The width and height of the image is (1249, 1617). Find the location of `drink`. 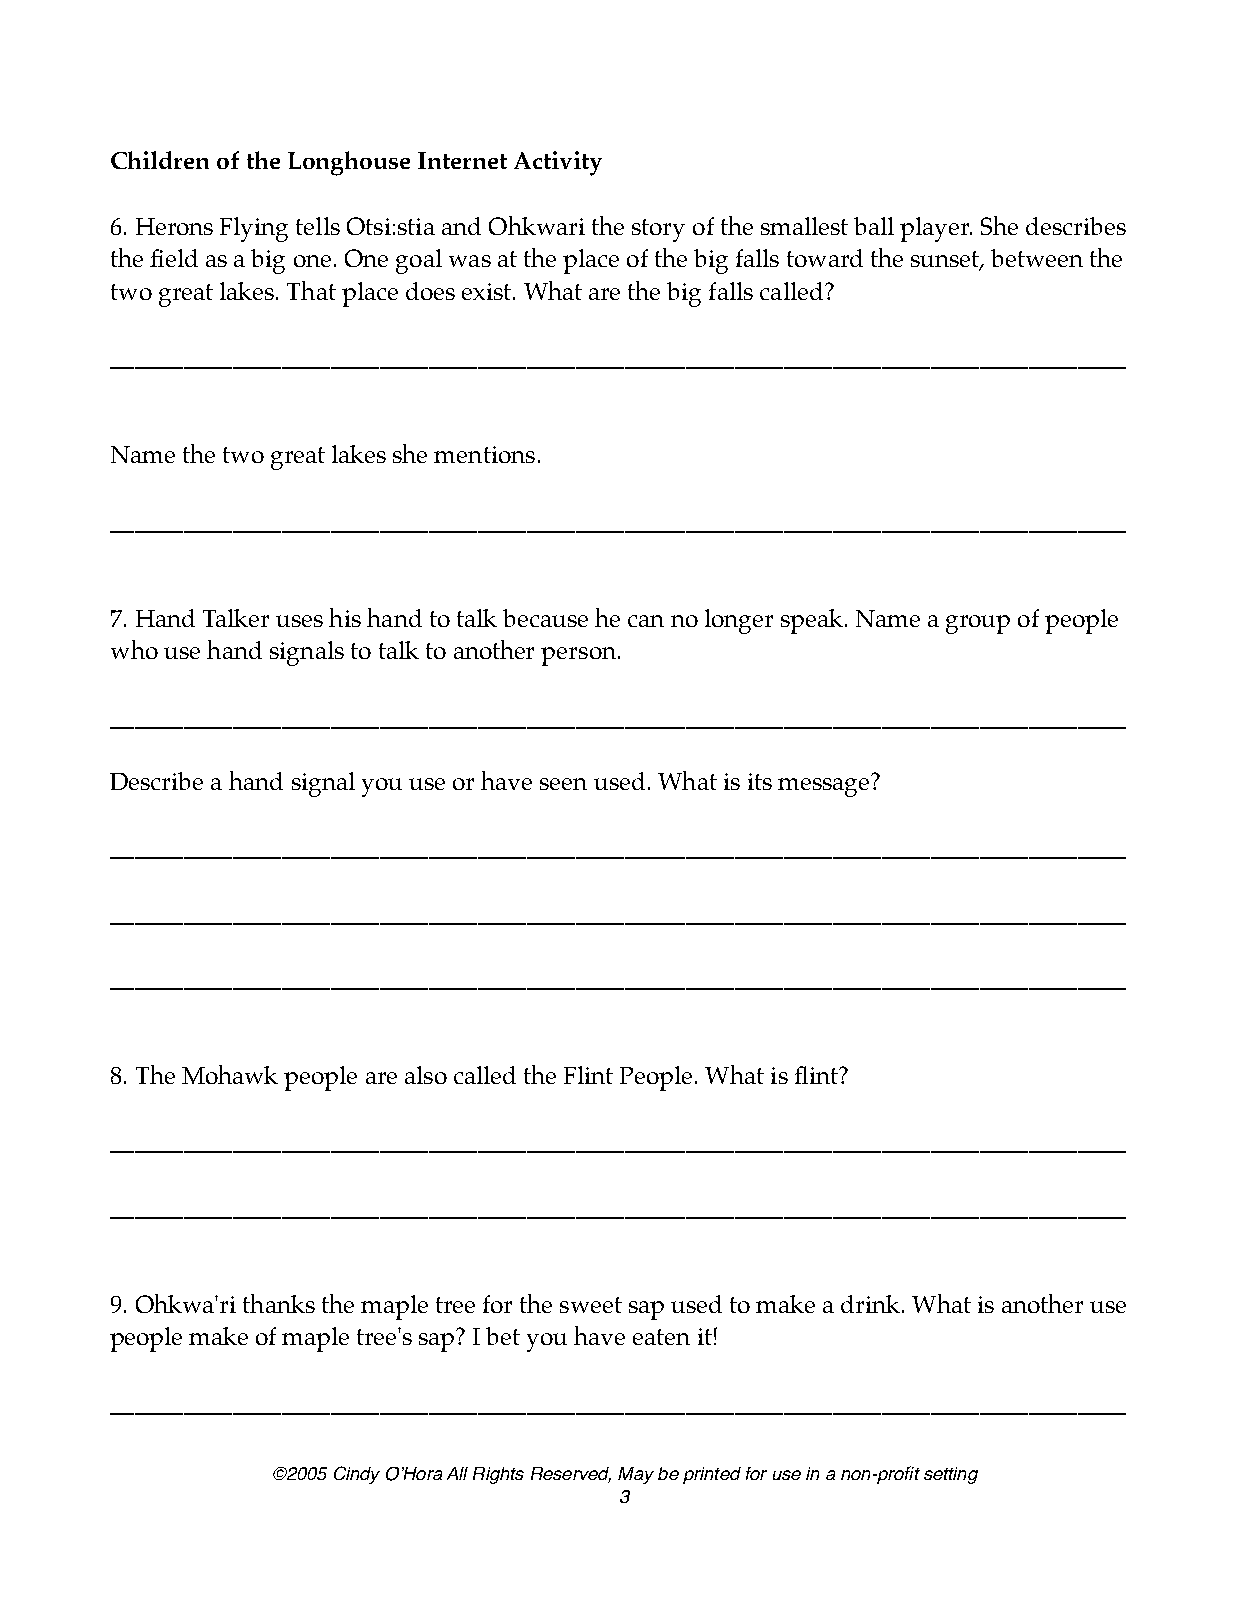

drink is located at coordinates (872, 1304).
